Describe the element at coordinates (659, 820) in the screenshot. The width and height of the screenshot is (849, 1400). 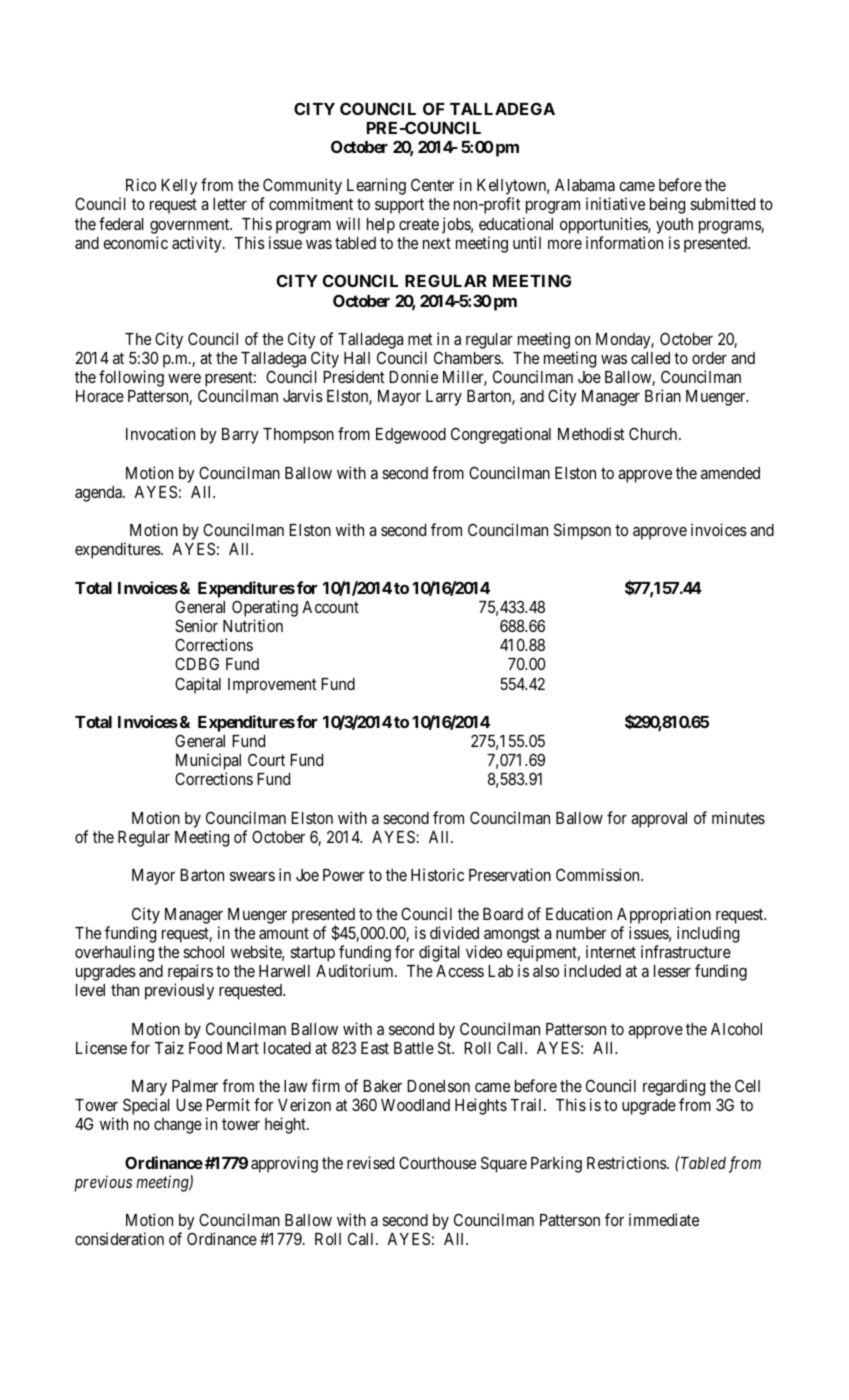
I see `approval` at that location.
